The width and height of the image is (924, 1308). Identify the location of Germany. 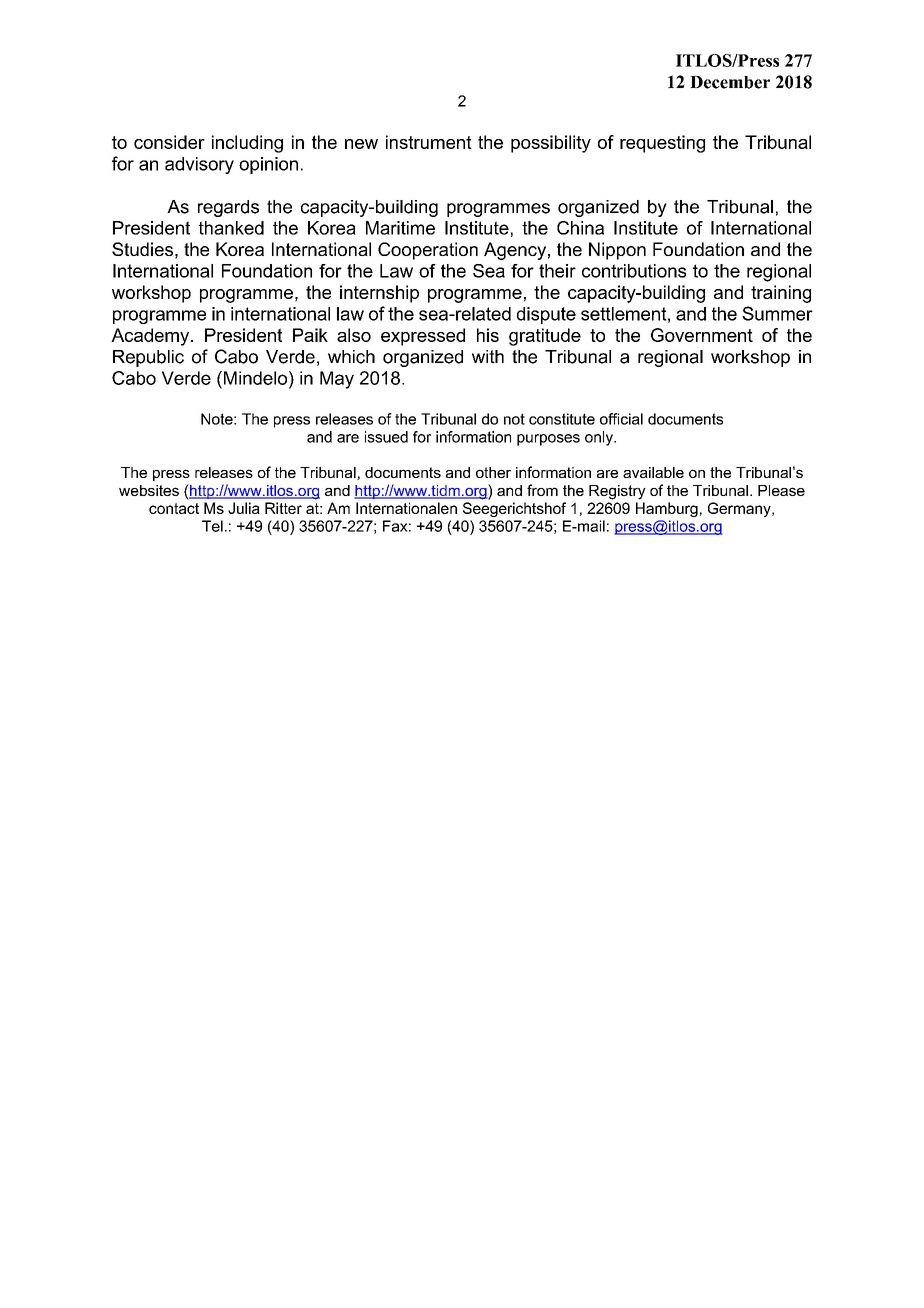
(740, 509).
